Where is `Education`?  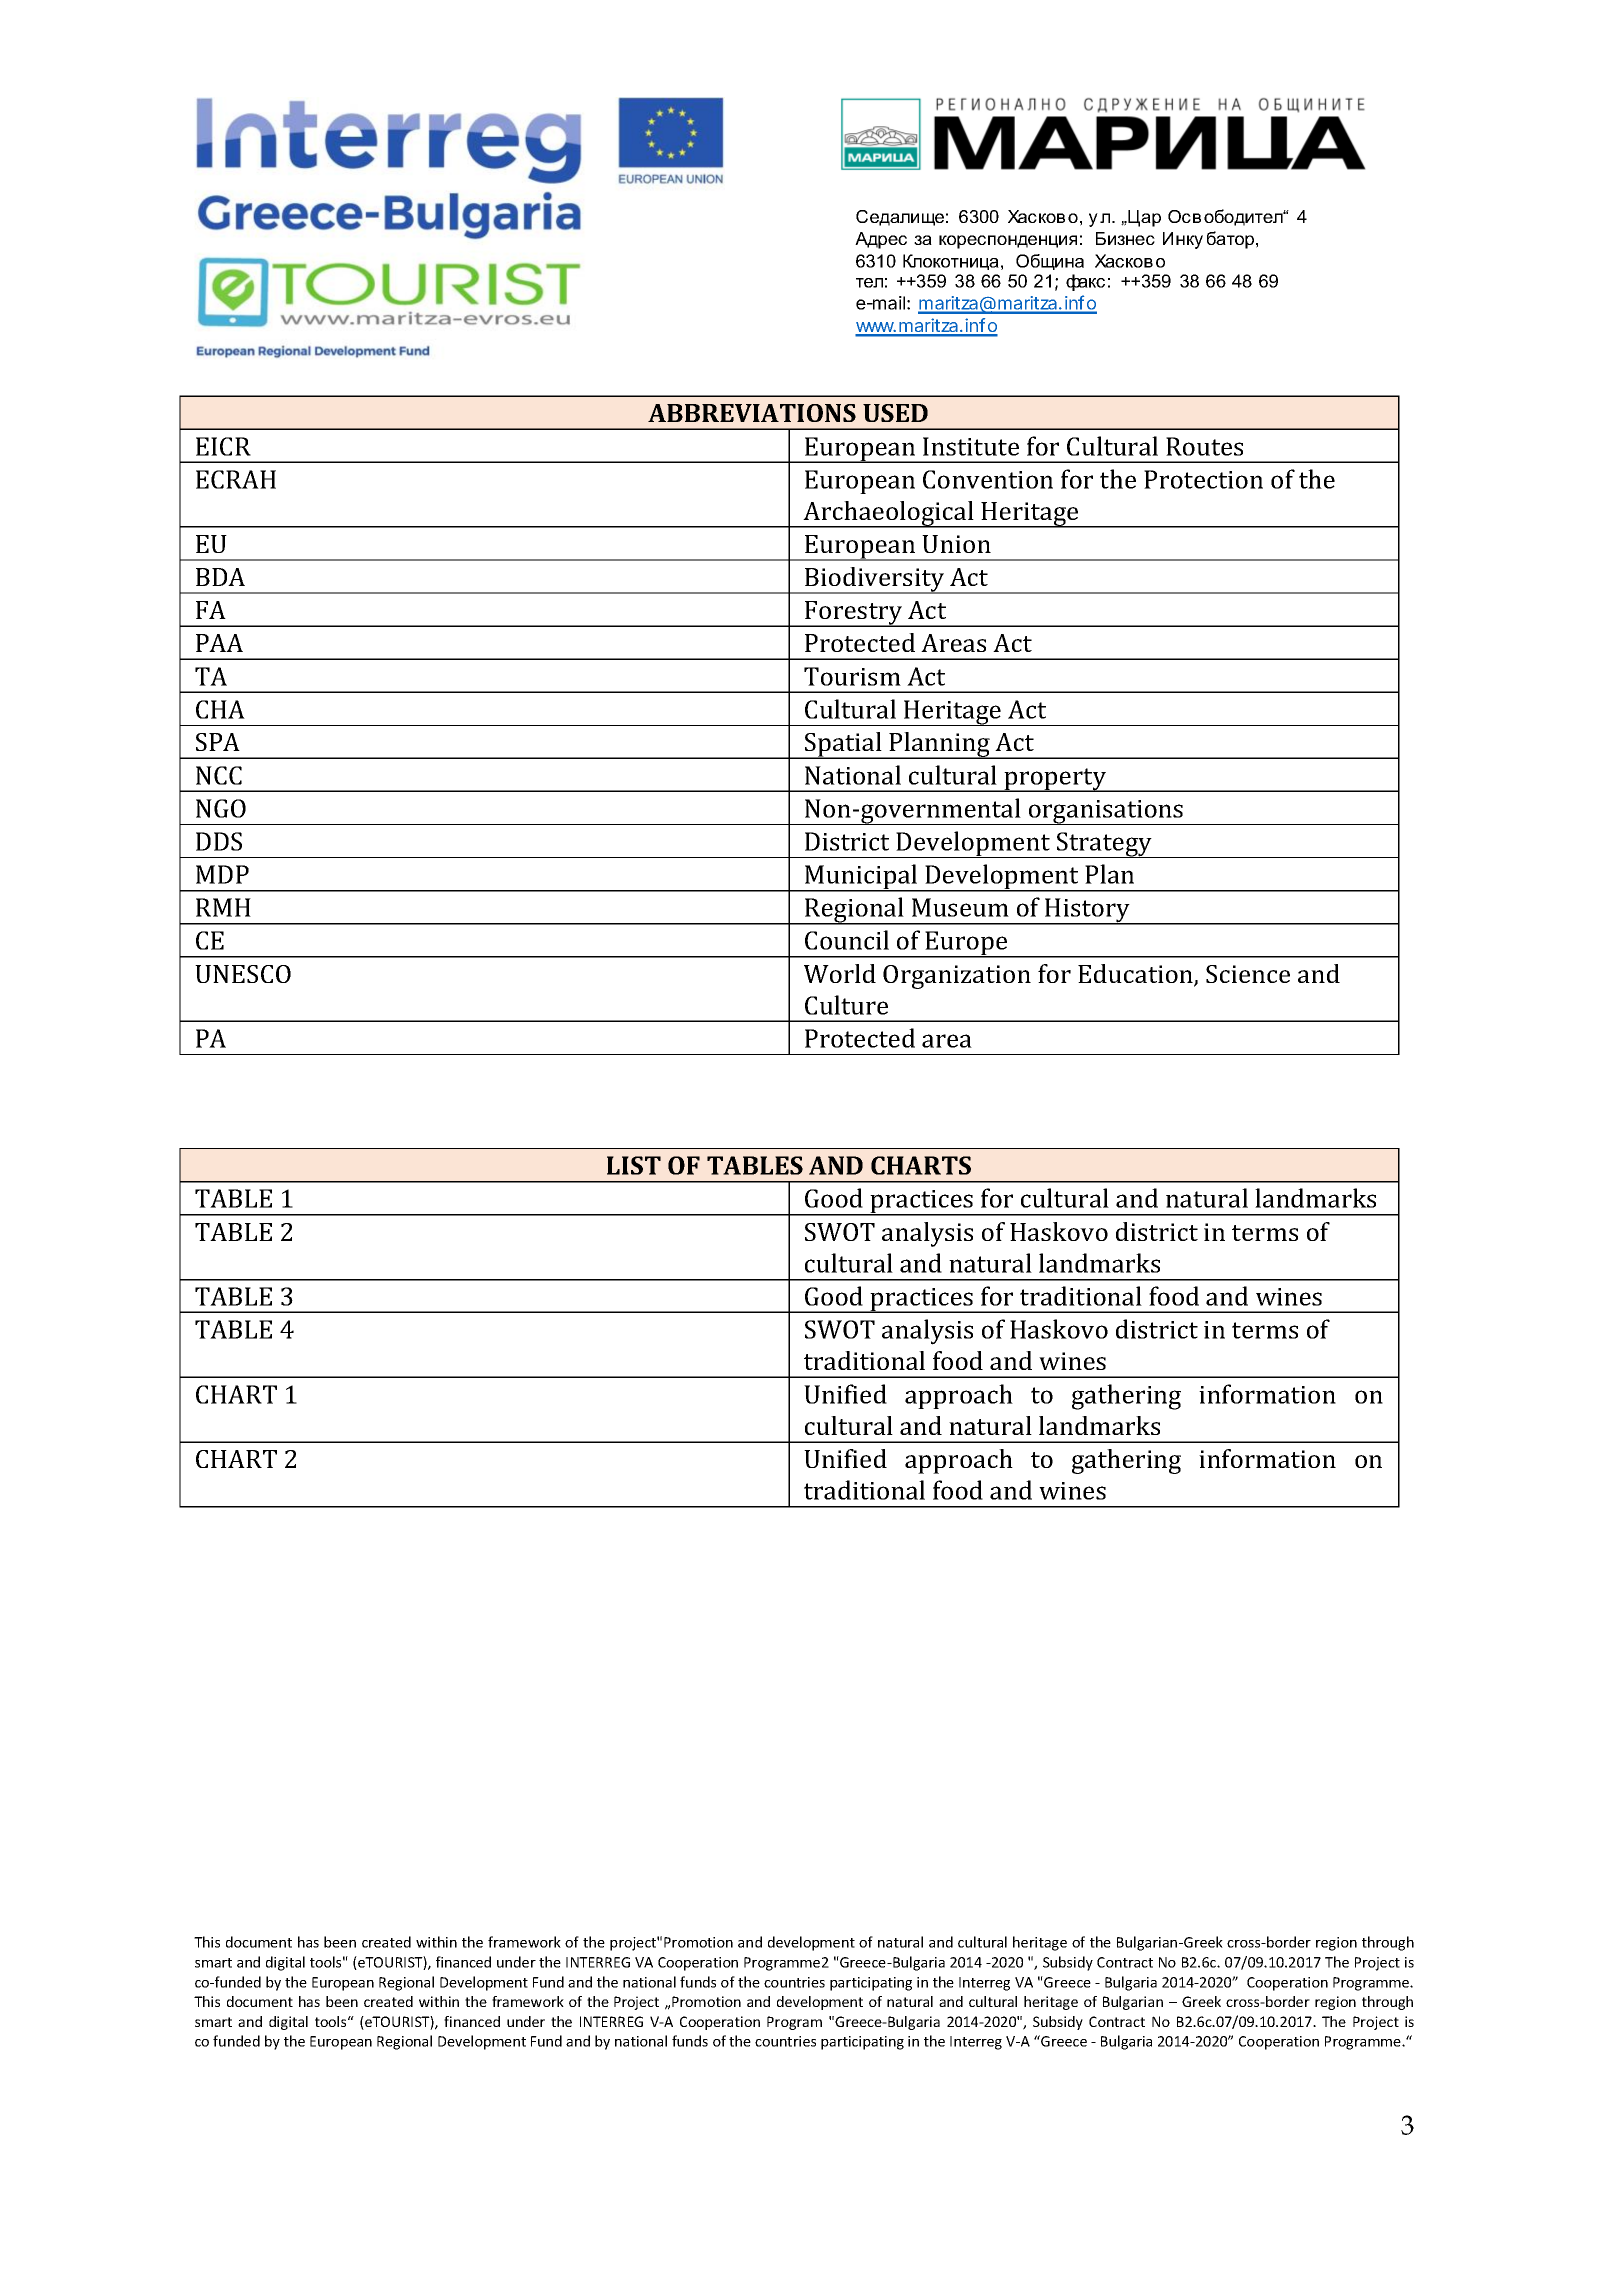
Education is located at coordinates (1136, 975).
